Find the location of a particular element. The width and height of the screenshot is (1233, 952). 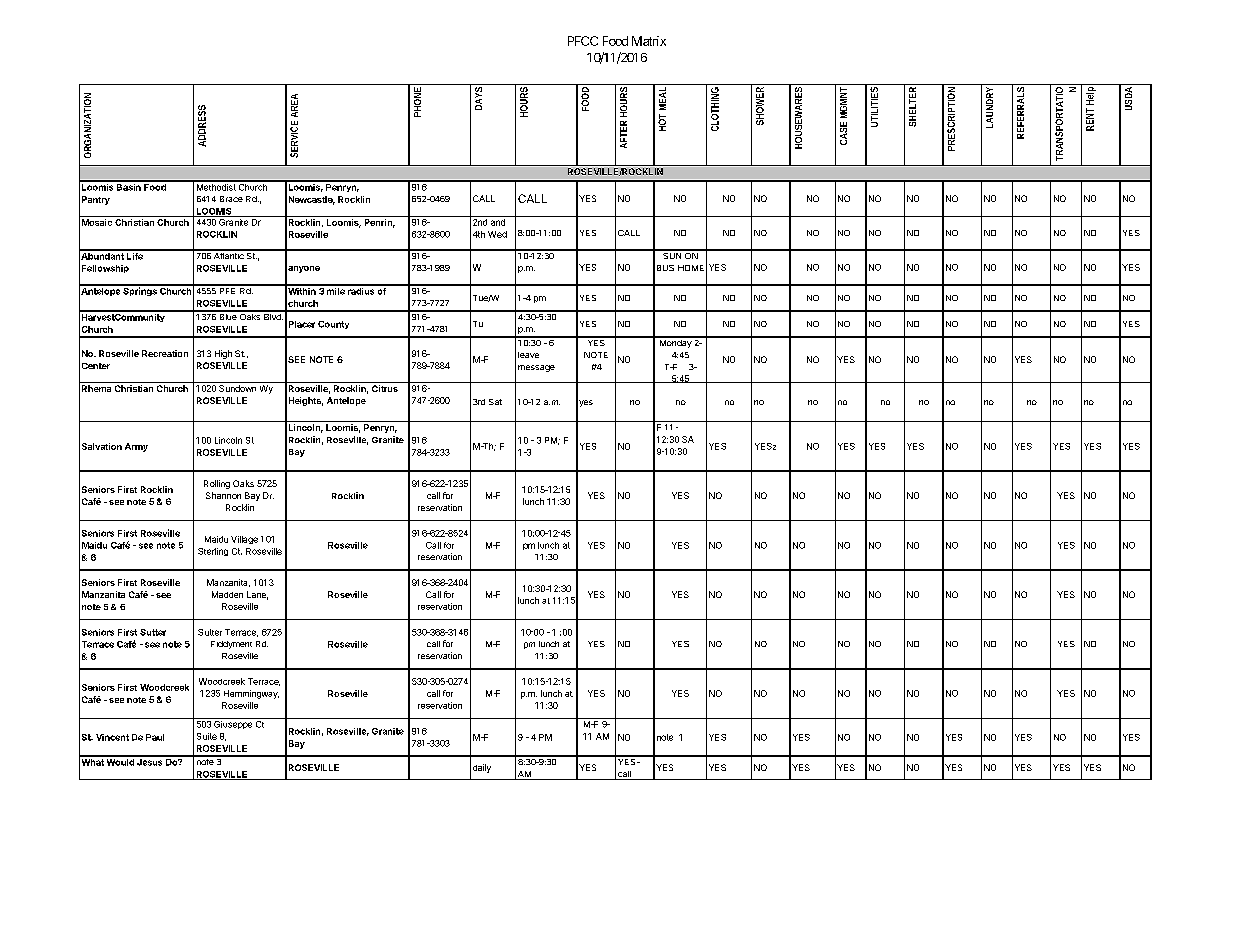

Suite is located at coordinates (207, 736).
